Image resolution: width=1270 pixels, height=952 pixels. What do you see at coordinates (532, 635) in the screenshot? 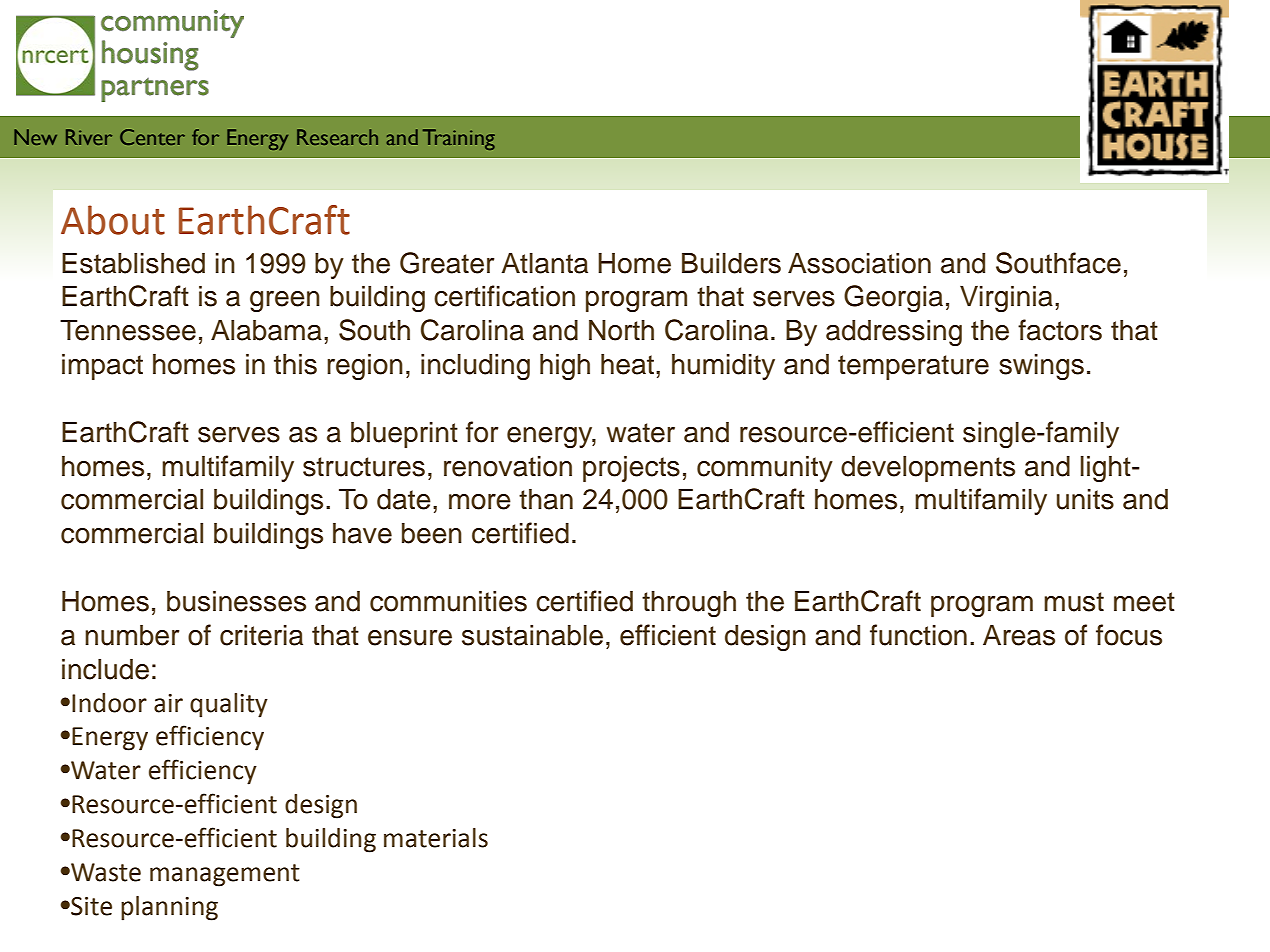
I see `sustainable` at bounding box center [532, 635].
